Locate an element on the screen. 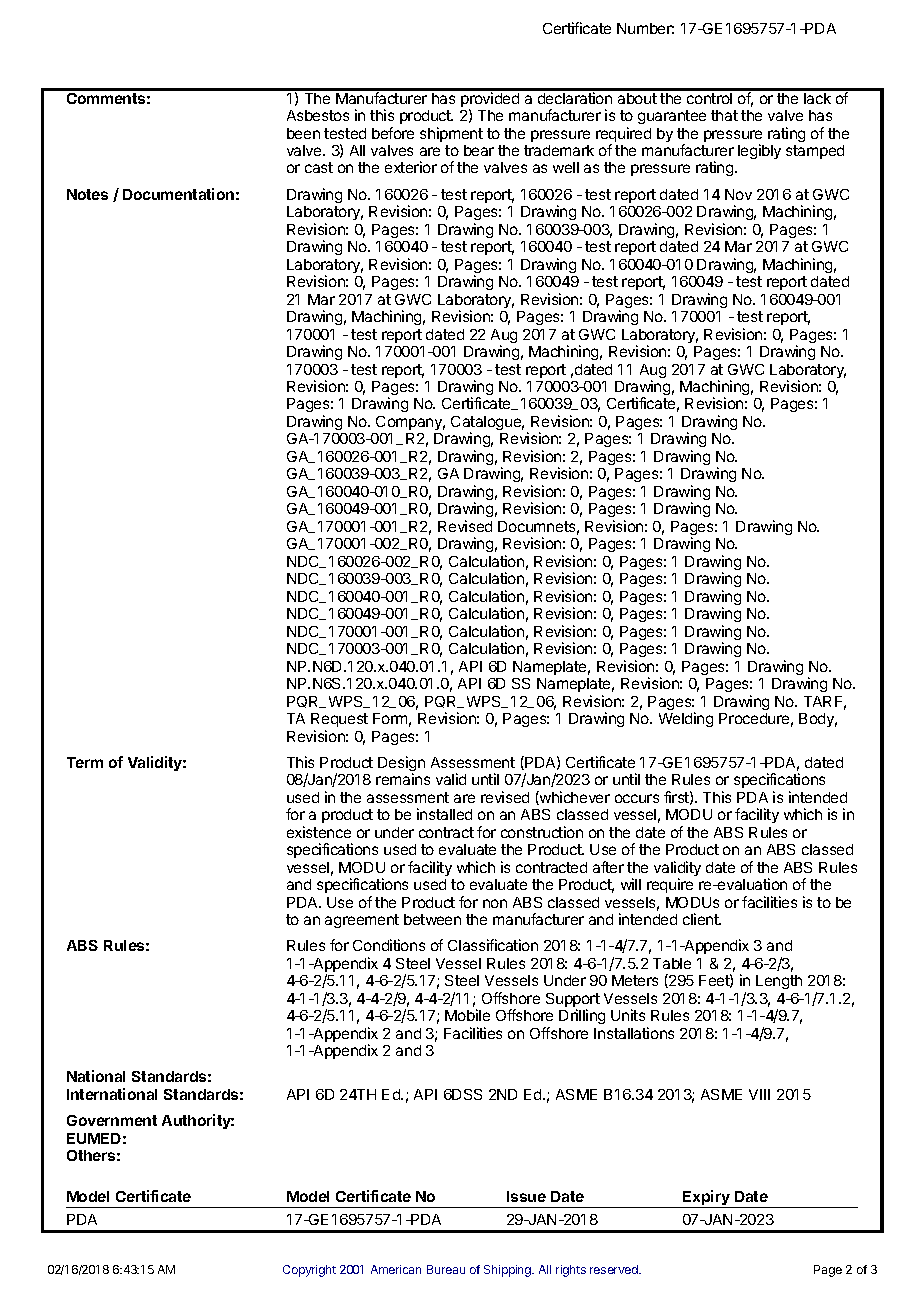  Notes is located at coordinates (87, 194).
